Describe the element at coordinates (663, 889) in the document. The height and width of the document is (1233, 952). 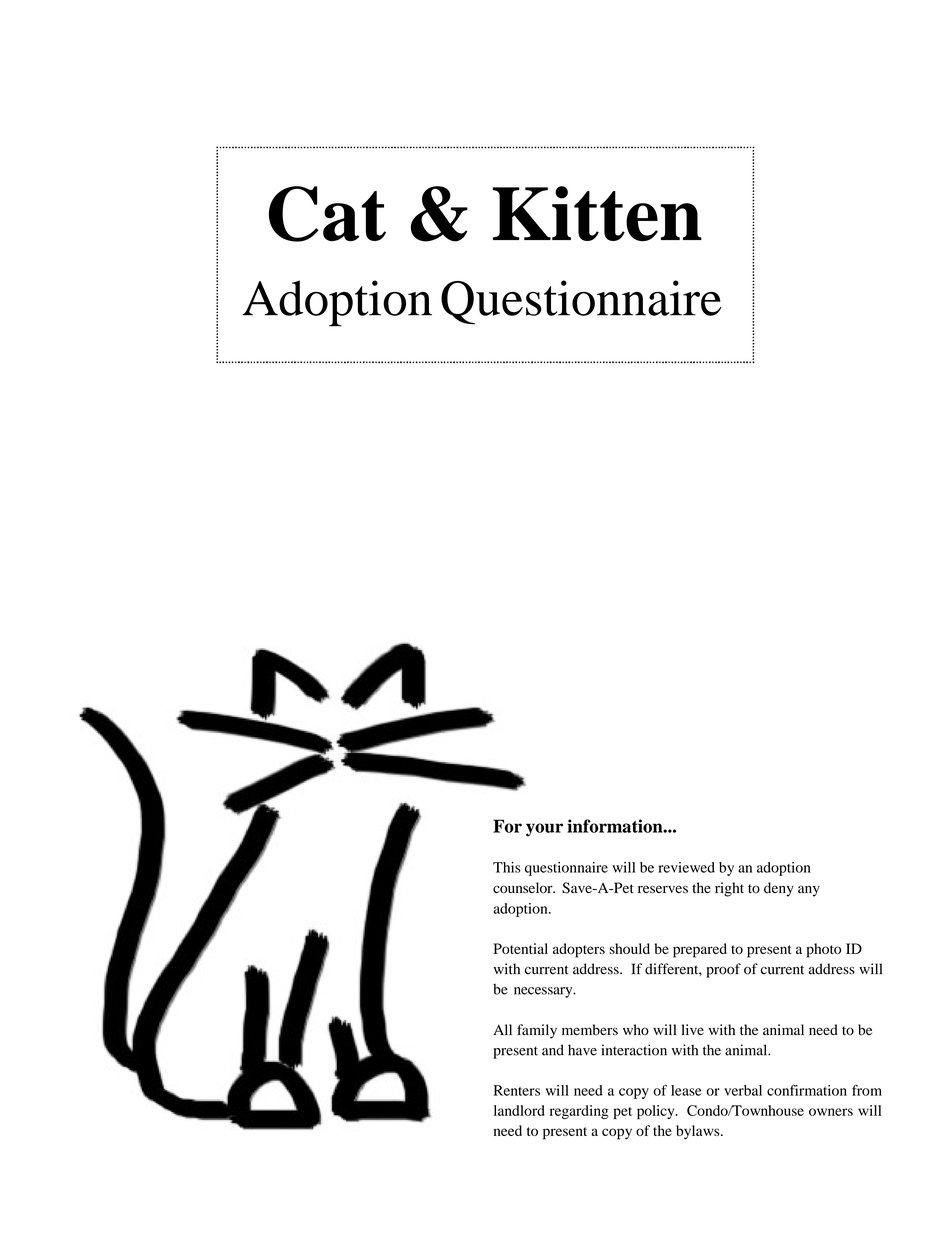
I see `reserves` at that location.
